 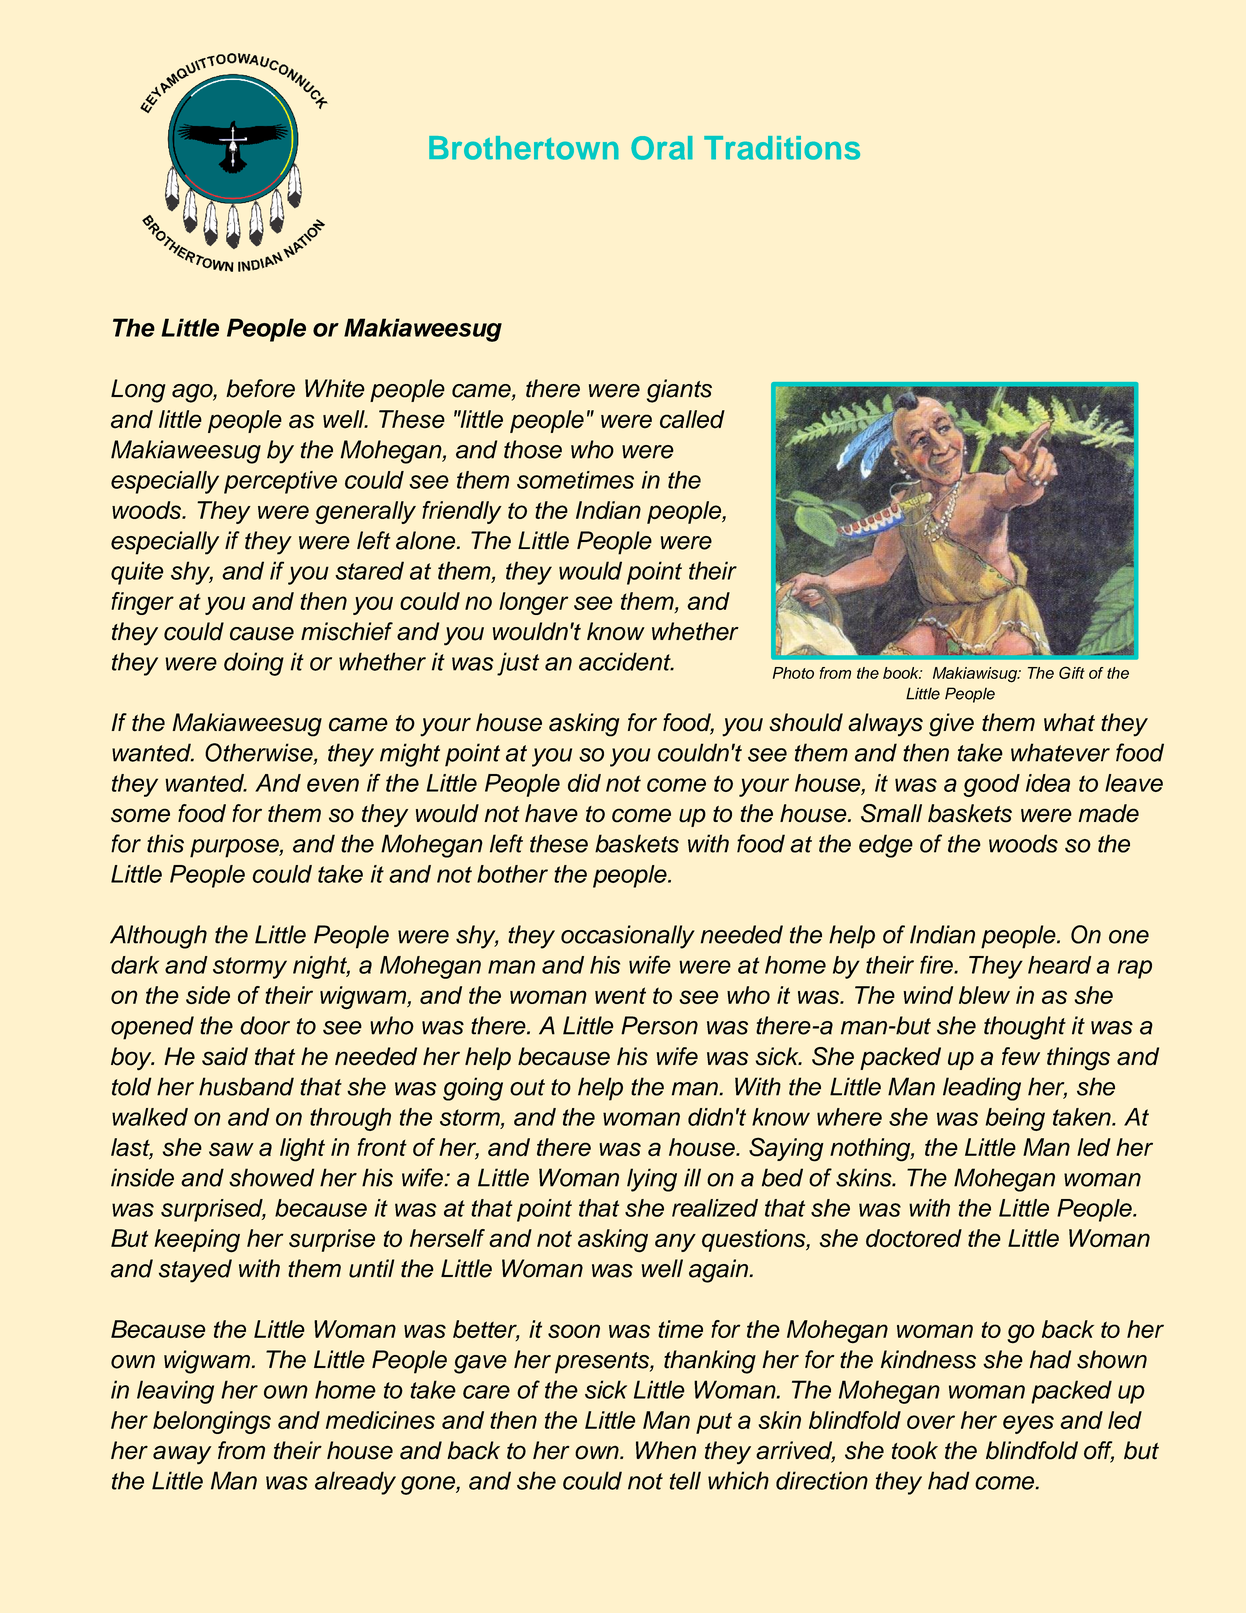 I want to click on When, so click(x=666, y=1450).
